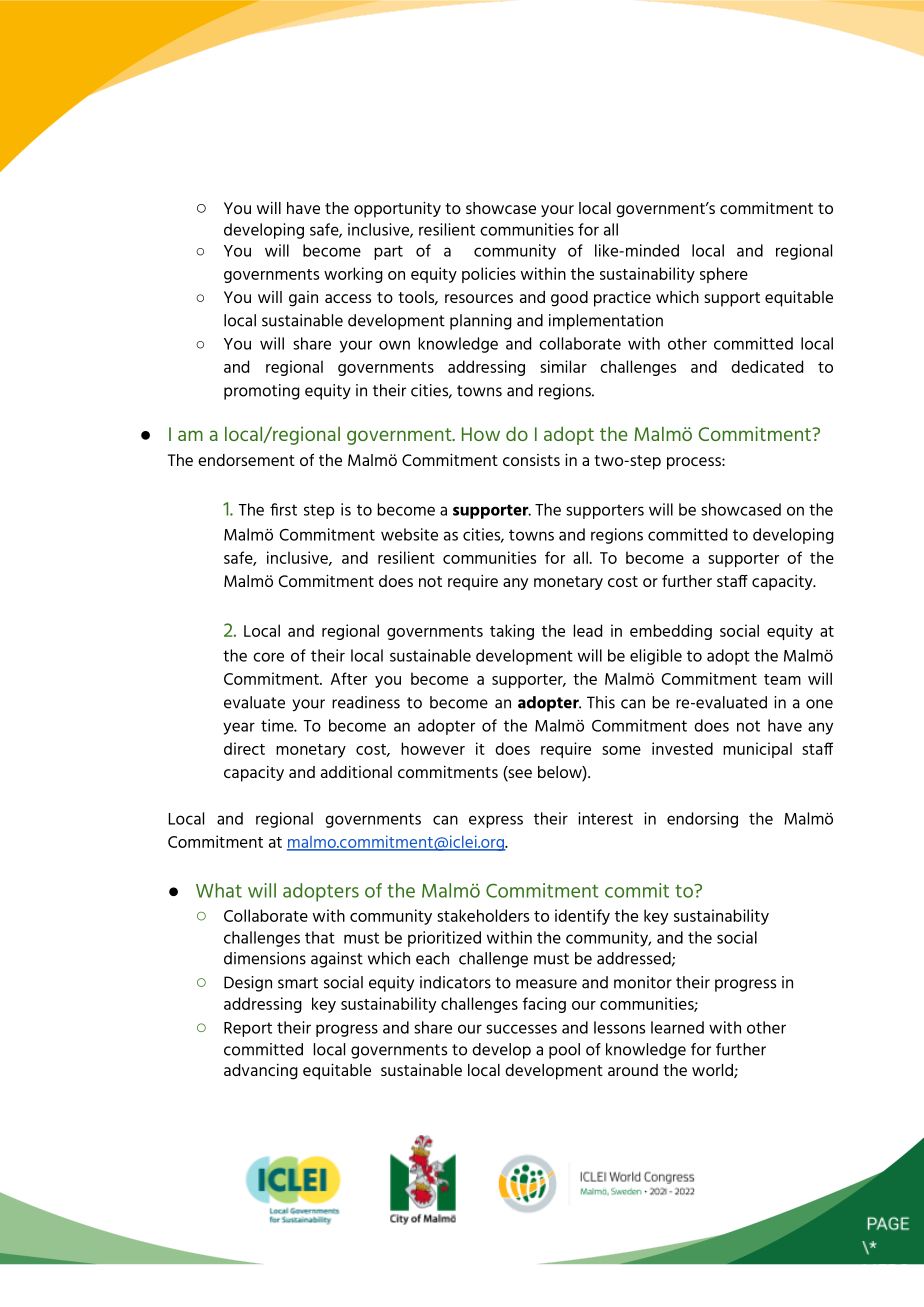 The height and width of the screenshot is (1307, 924). Describe the element at coordinates (219, 890) in the screenshot. I see `What` at that location.
